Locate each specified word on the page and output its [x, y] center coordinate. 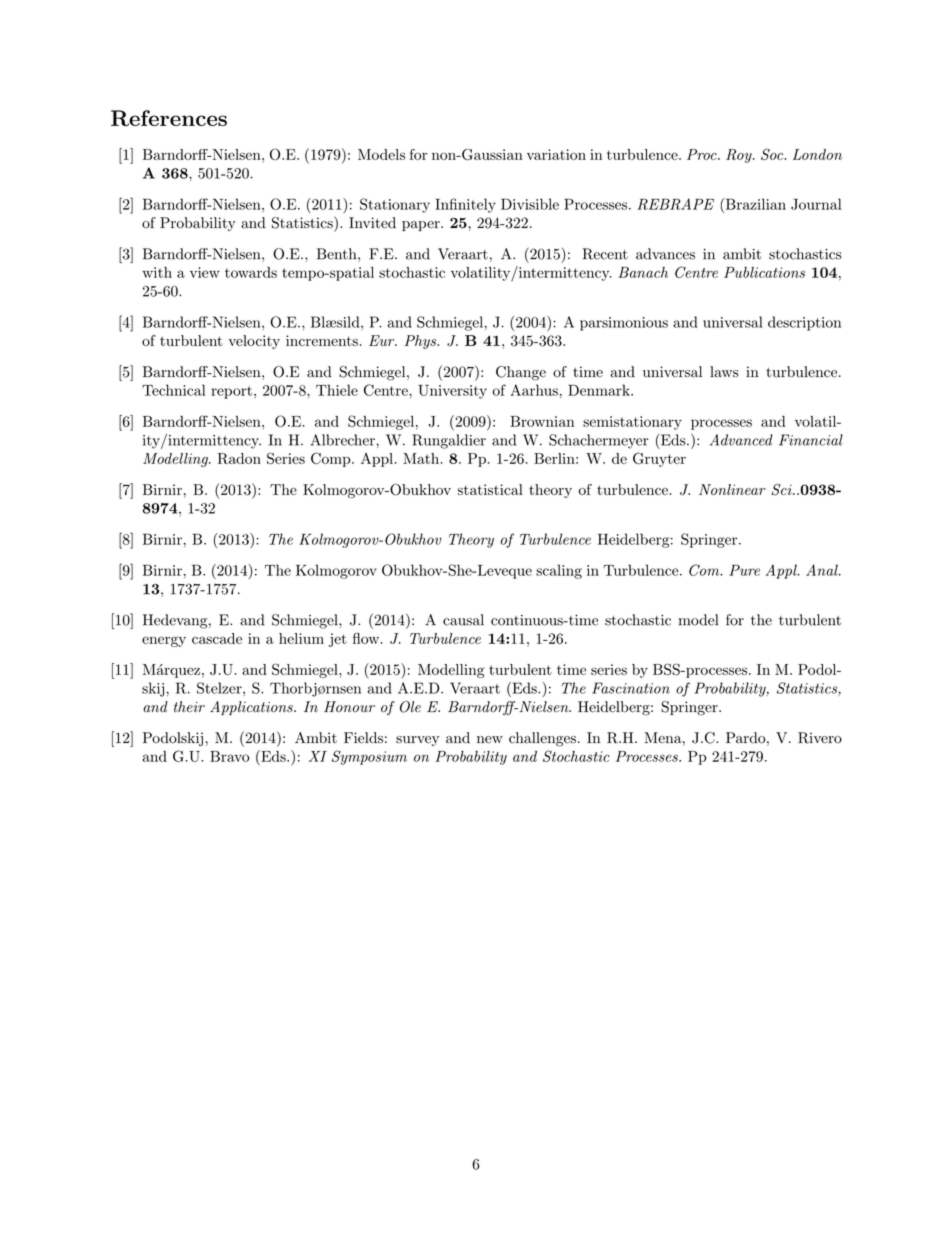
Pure [744, 570]
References [169, 118]
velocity [254, 342]
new [490, 740]
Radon [239, 458]
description [804, 323]
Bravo [230, 756]
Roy [740, 156]
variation [556, 154]
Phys [421, 342]
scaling [559, 571]
